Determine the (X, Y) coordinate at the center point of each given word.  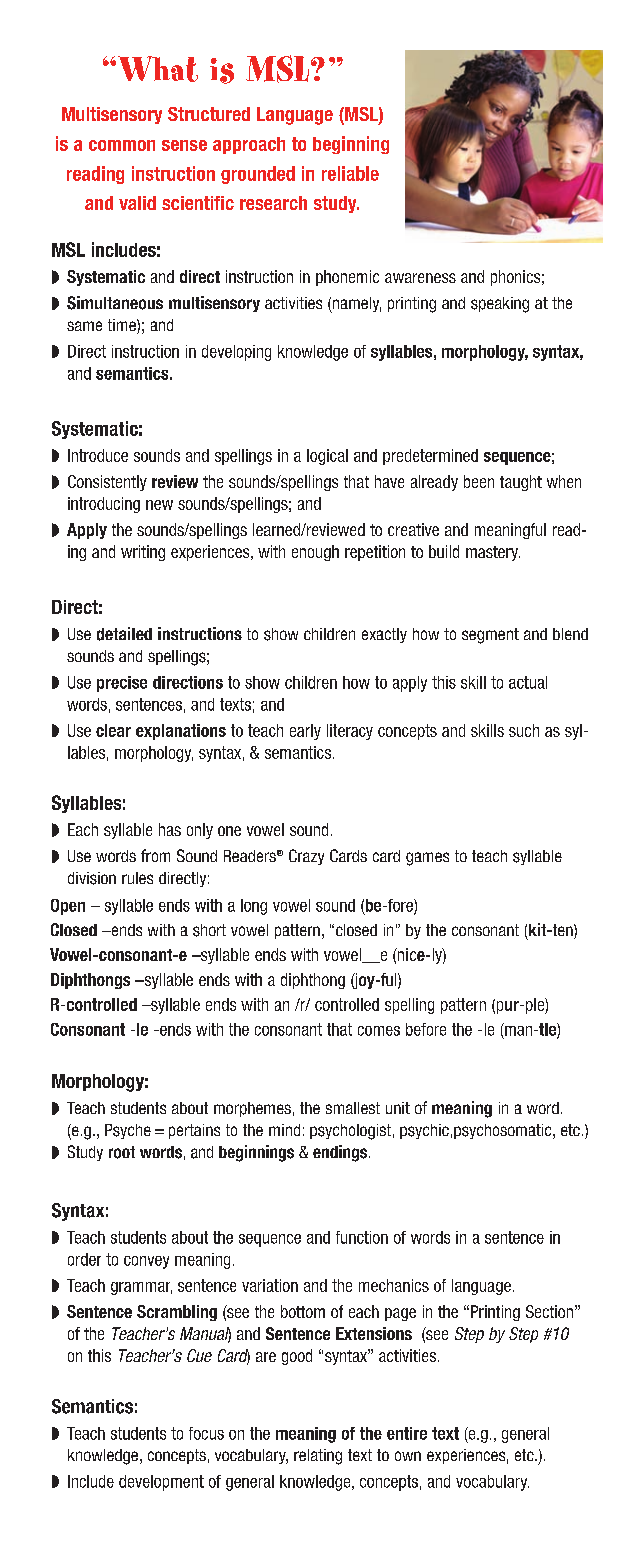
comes (379, 1031)
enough (315, 553)
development (161, 1483)
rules (137, 878)
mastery (493, 553)
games (427, 859)
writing (143, 553)
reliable (350, 173)
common (122, 145)
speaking (500, 305)
